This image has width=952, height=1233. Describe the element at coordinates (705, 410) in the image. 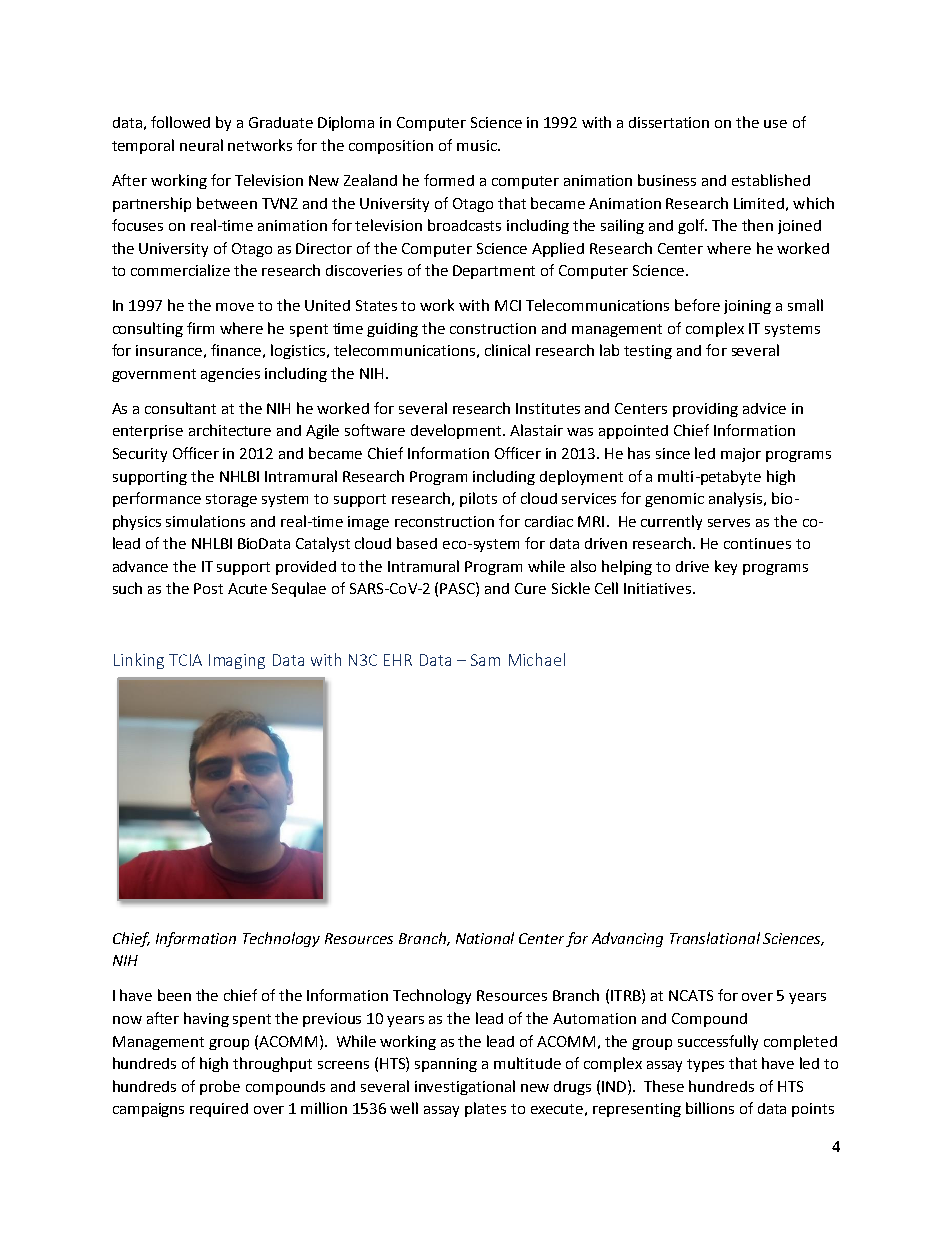

I see `providing` at that location.
